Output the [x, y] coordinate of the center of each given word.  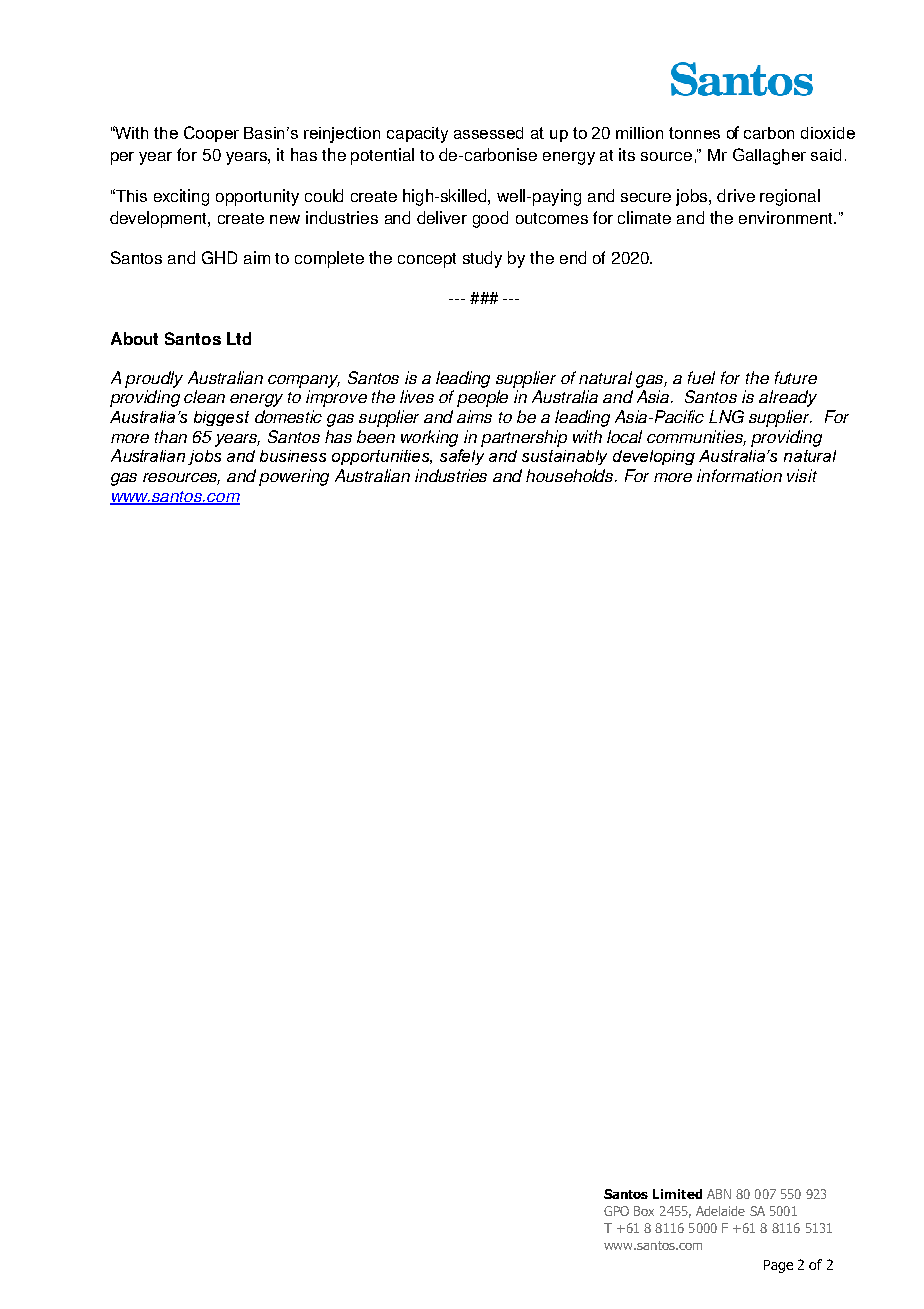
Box [644, 1211]
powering [294, 477]
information [739, 475]
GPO [616, 1211]
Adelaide [720, 1211]
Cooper [211, 134]
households [571, 475]
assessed [488, 133]
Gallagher [769, 156]
